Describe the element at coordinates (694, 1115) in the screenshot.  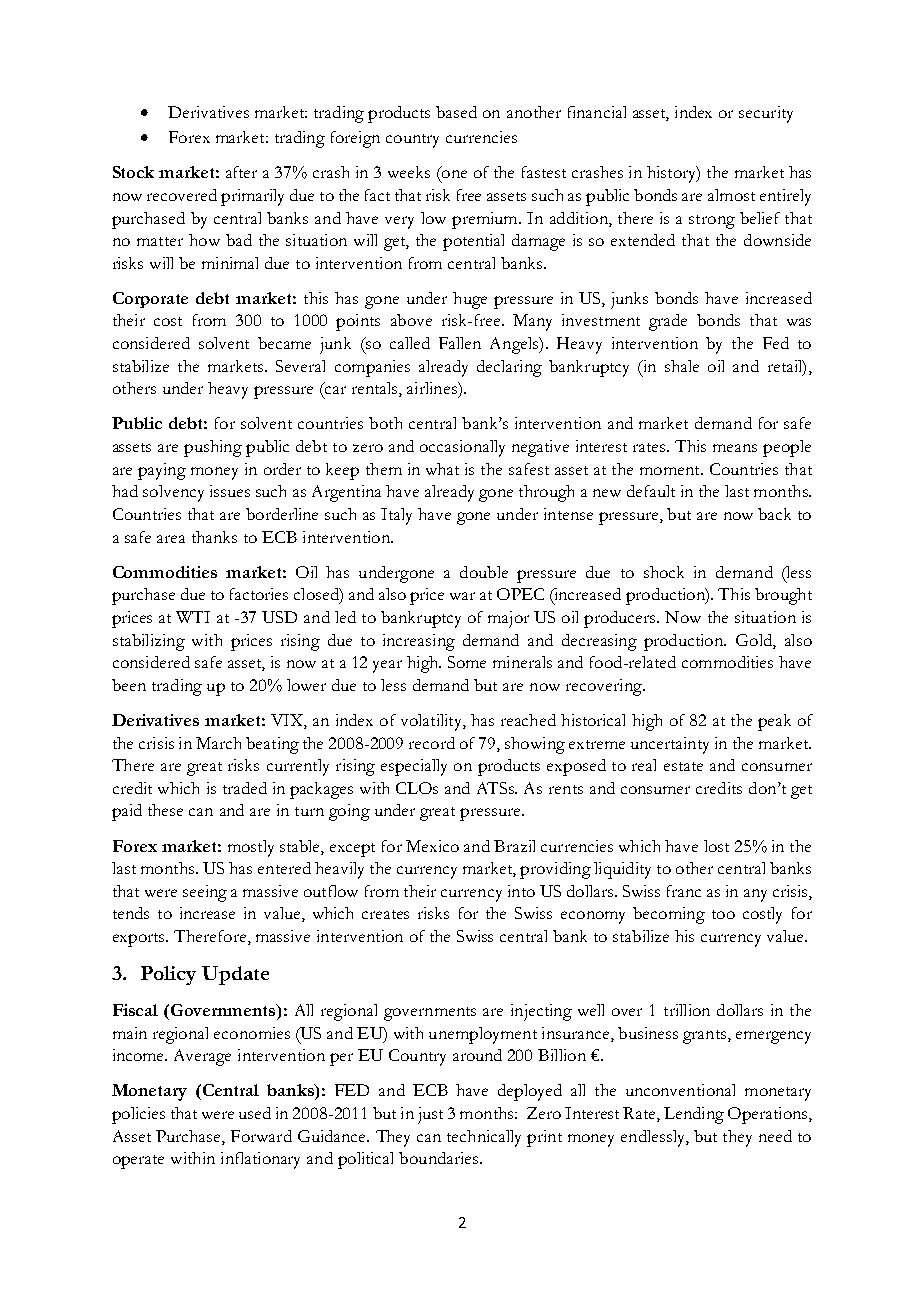
I see `Lending` at that location.
